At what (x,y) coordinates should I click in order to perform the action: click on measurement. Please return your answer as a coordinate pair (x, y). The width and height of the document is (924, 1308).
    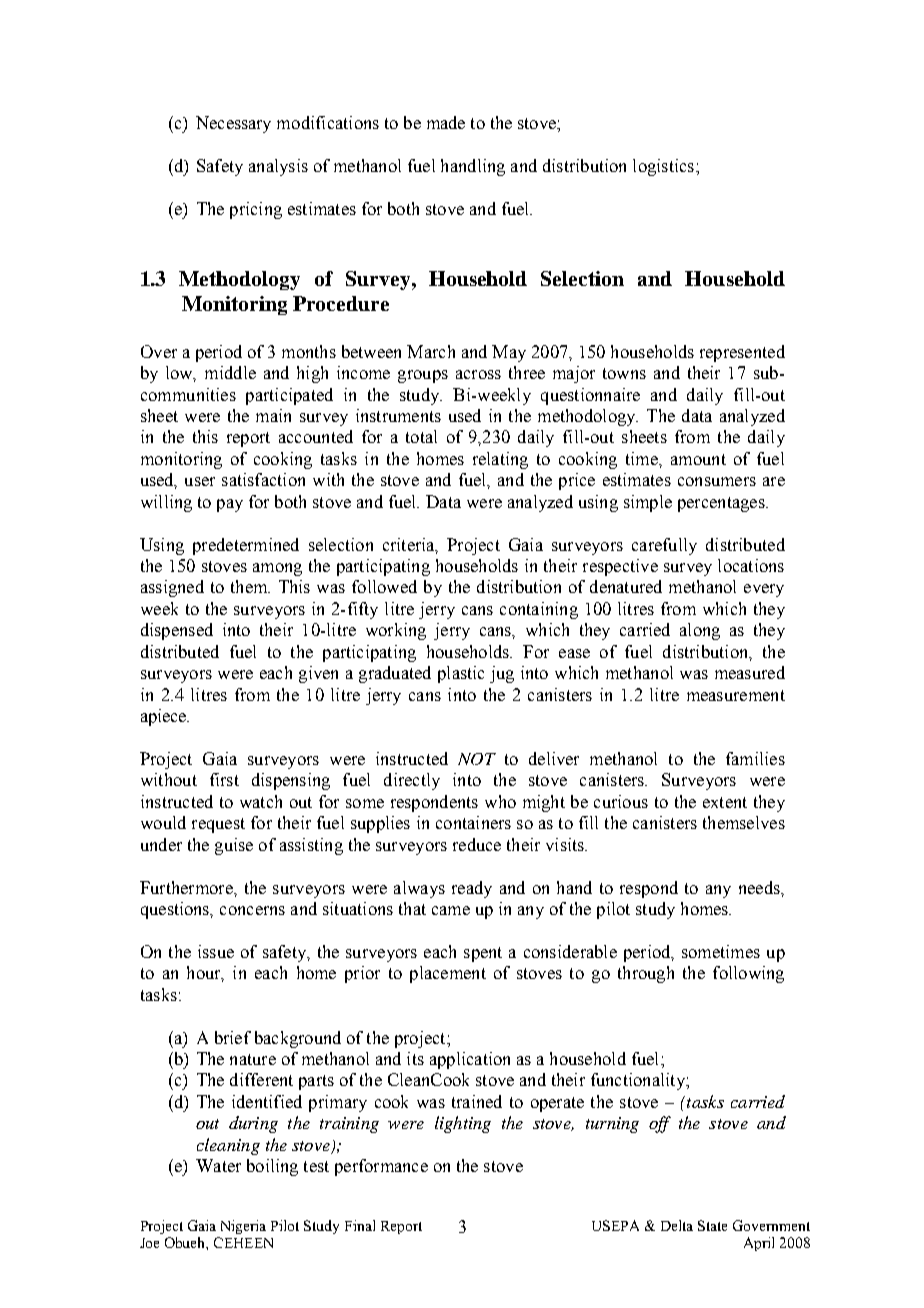
    Looking at the image, I should click on (736, 695).
